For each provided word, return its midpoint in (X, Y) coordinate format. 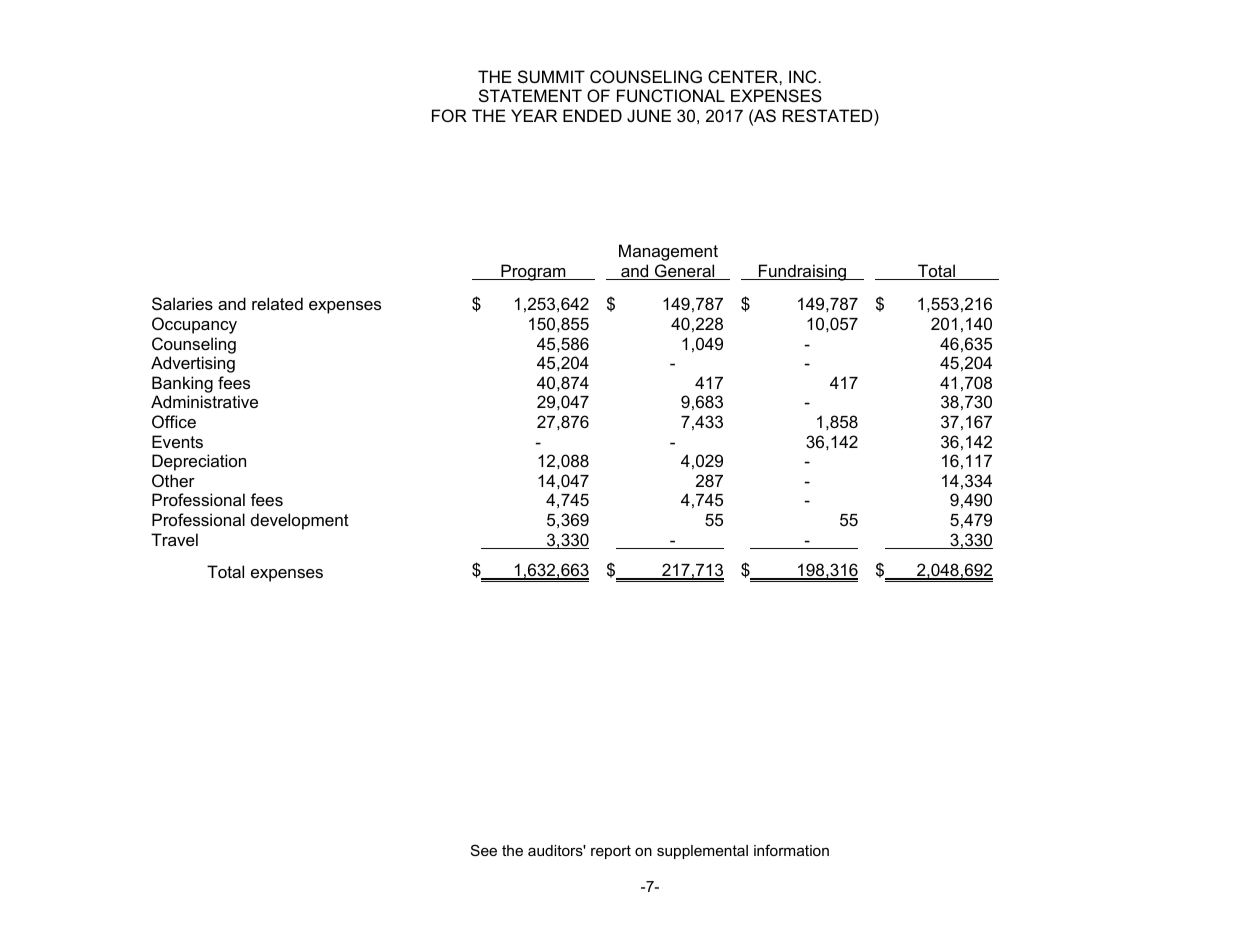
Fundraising (803, 272)
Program (533, 272)
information (791, 850)
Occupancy (194, 325)
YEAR (534, 115)
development (300, 521)
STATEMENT (530, 95)
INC (803, 76)
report (611, 852)
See (484, 850)
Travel (174, 539)
